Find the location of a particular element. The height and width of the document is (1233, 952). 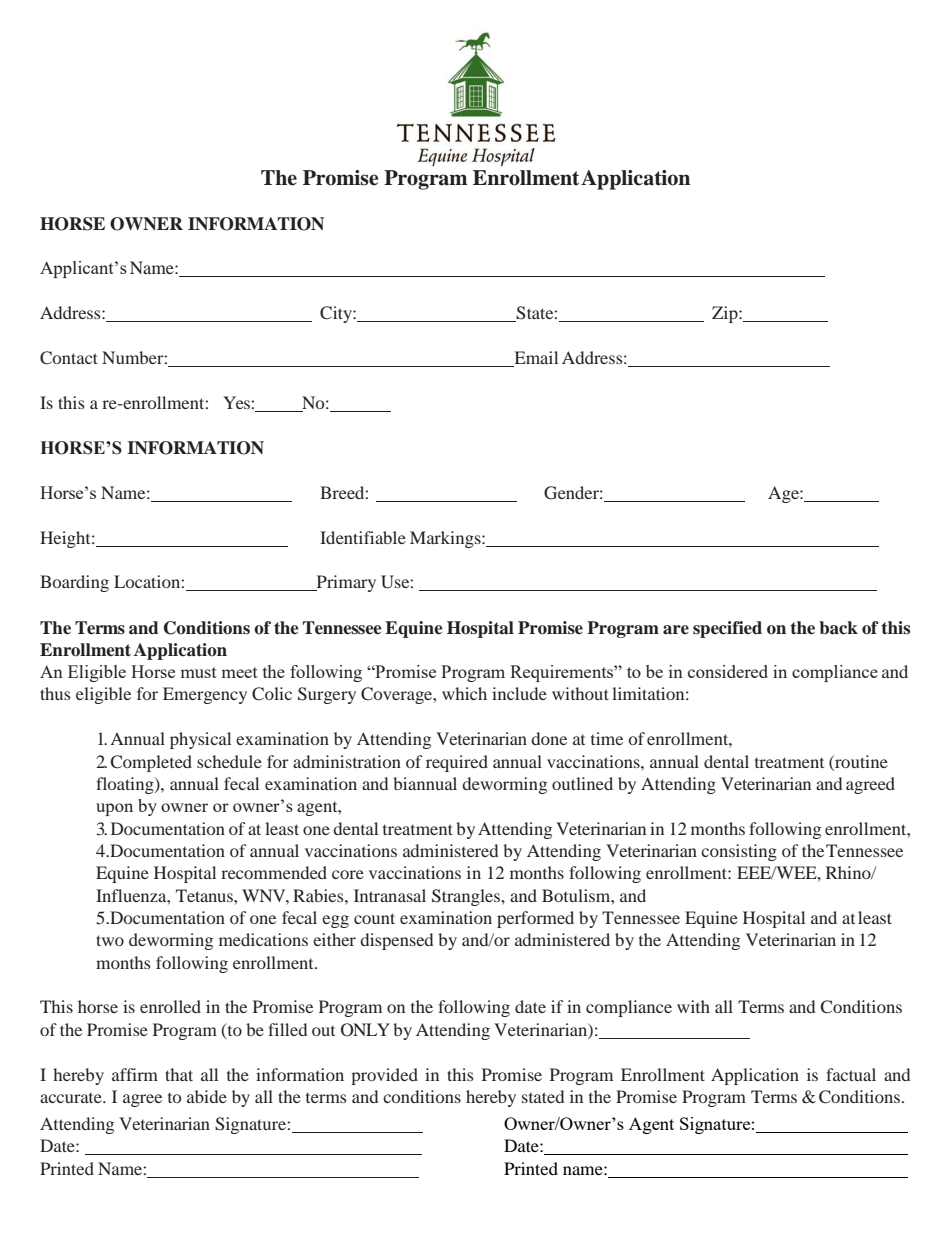

required is located at coordinates (457, 763).
